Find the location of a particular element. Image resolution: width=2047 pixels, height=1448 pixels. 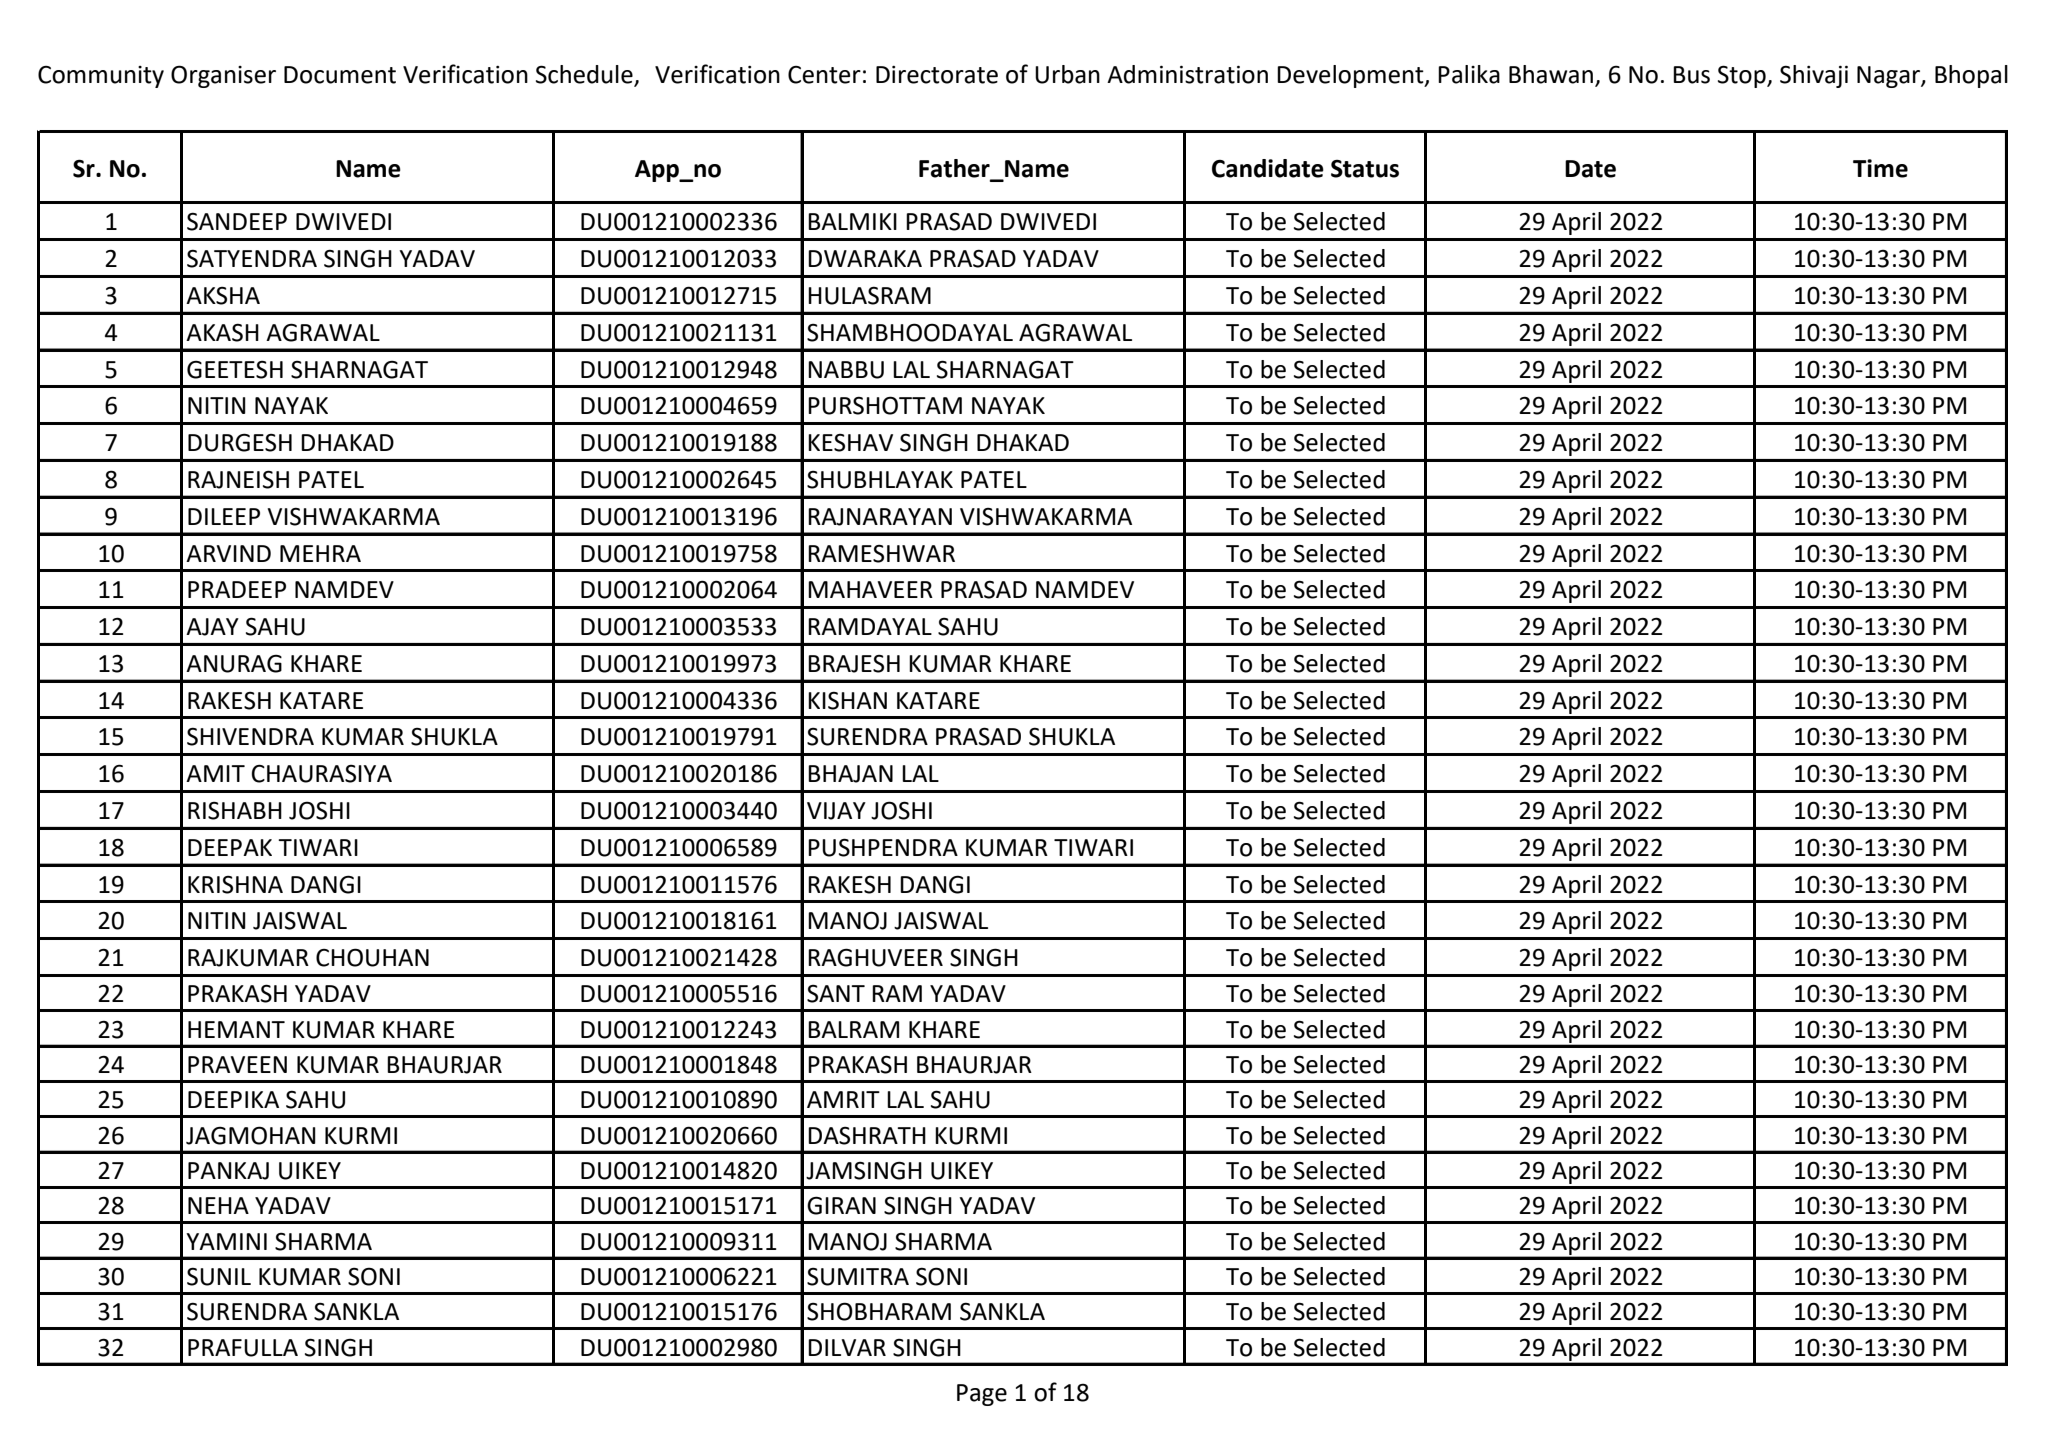

BHAJAN is located at coordinates (850, 774).
